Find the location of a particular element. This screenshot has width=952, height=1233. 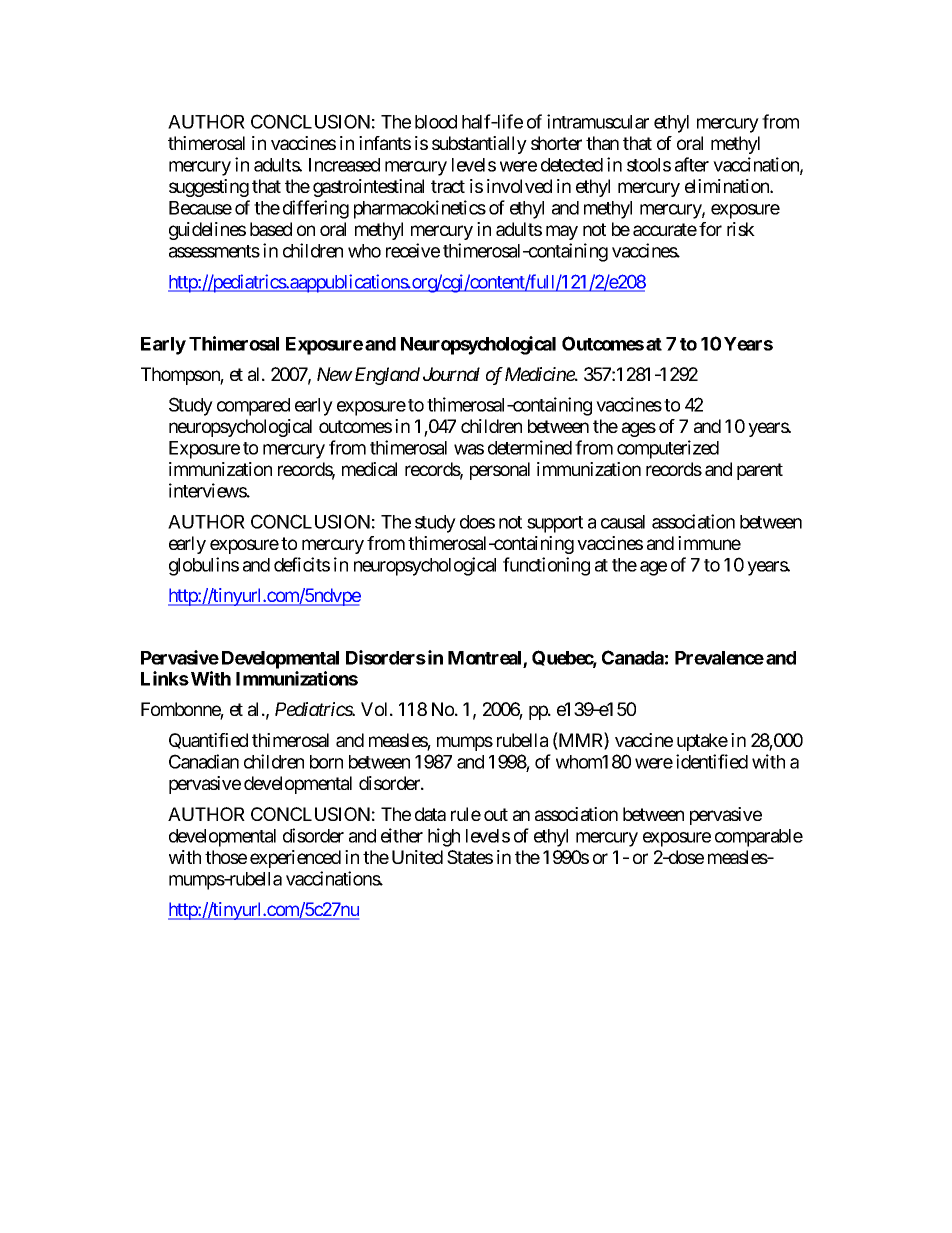

Prevalence is located at coordinates (719, 658).
